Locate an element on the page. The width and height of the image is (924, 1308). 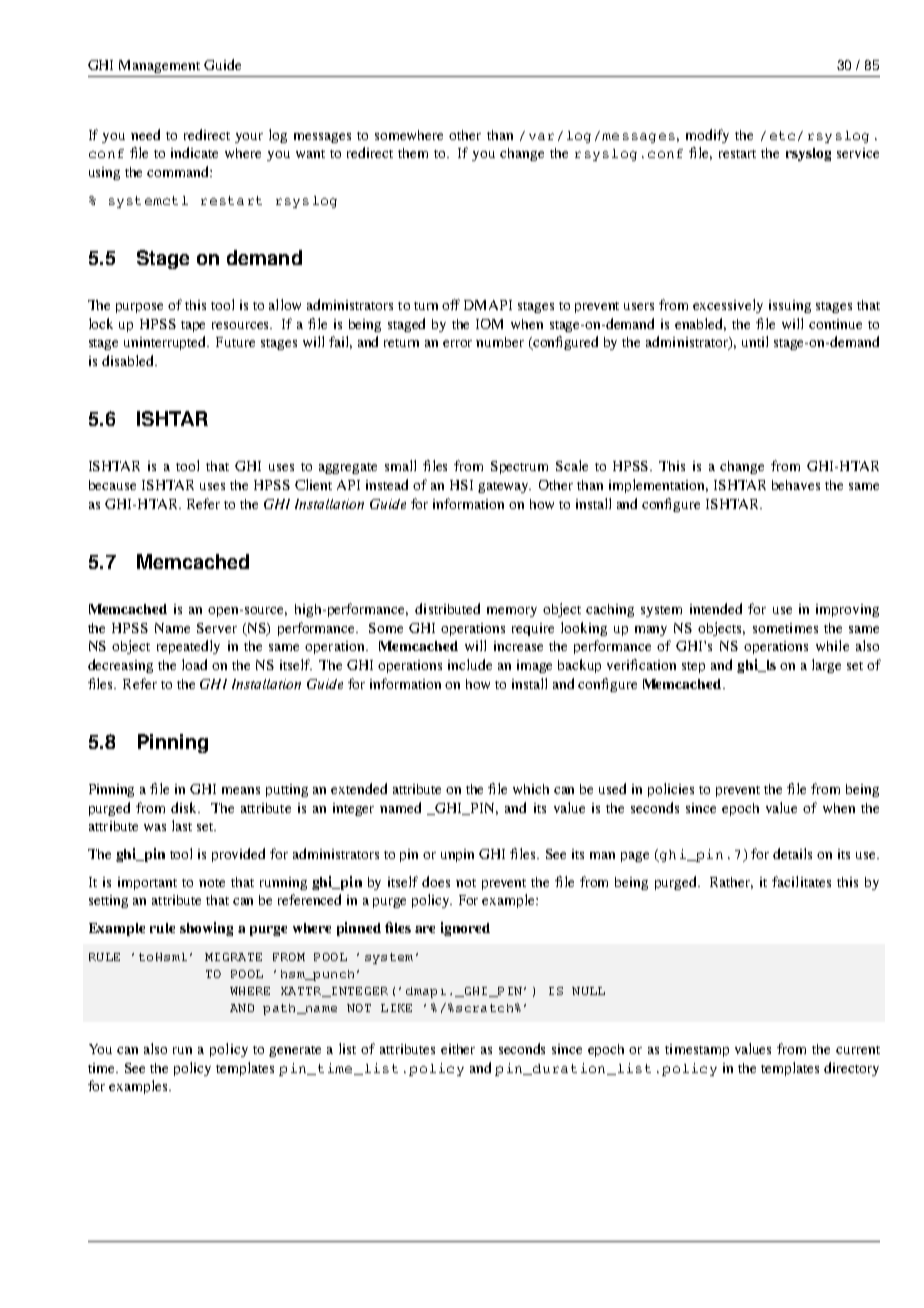
either is located at coordinates (458, 1049).
